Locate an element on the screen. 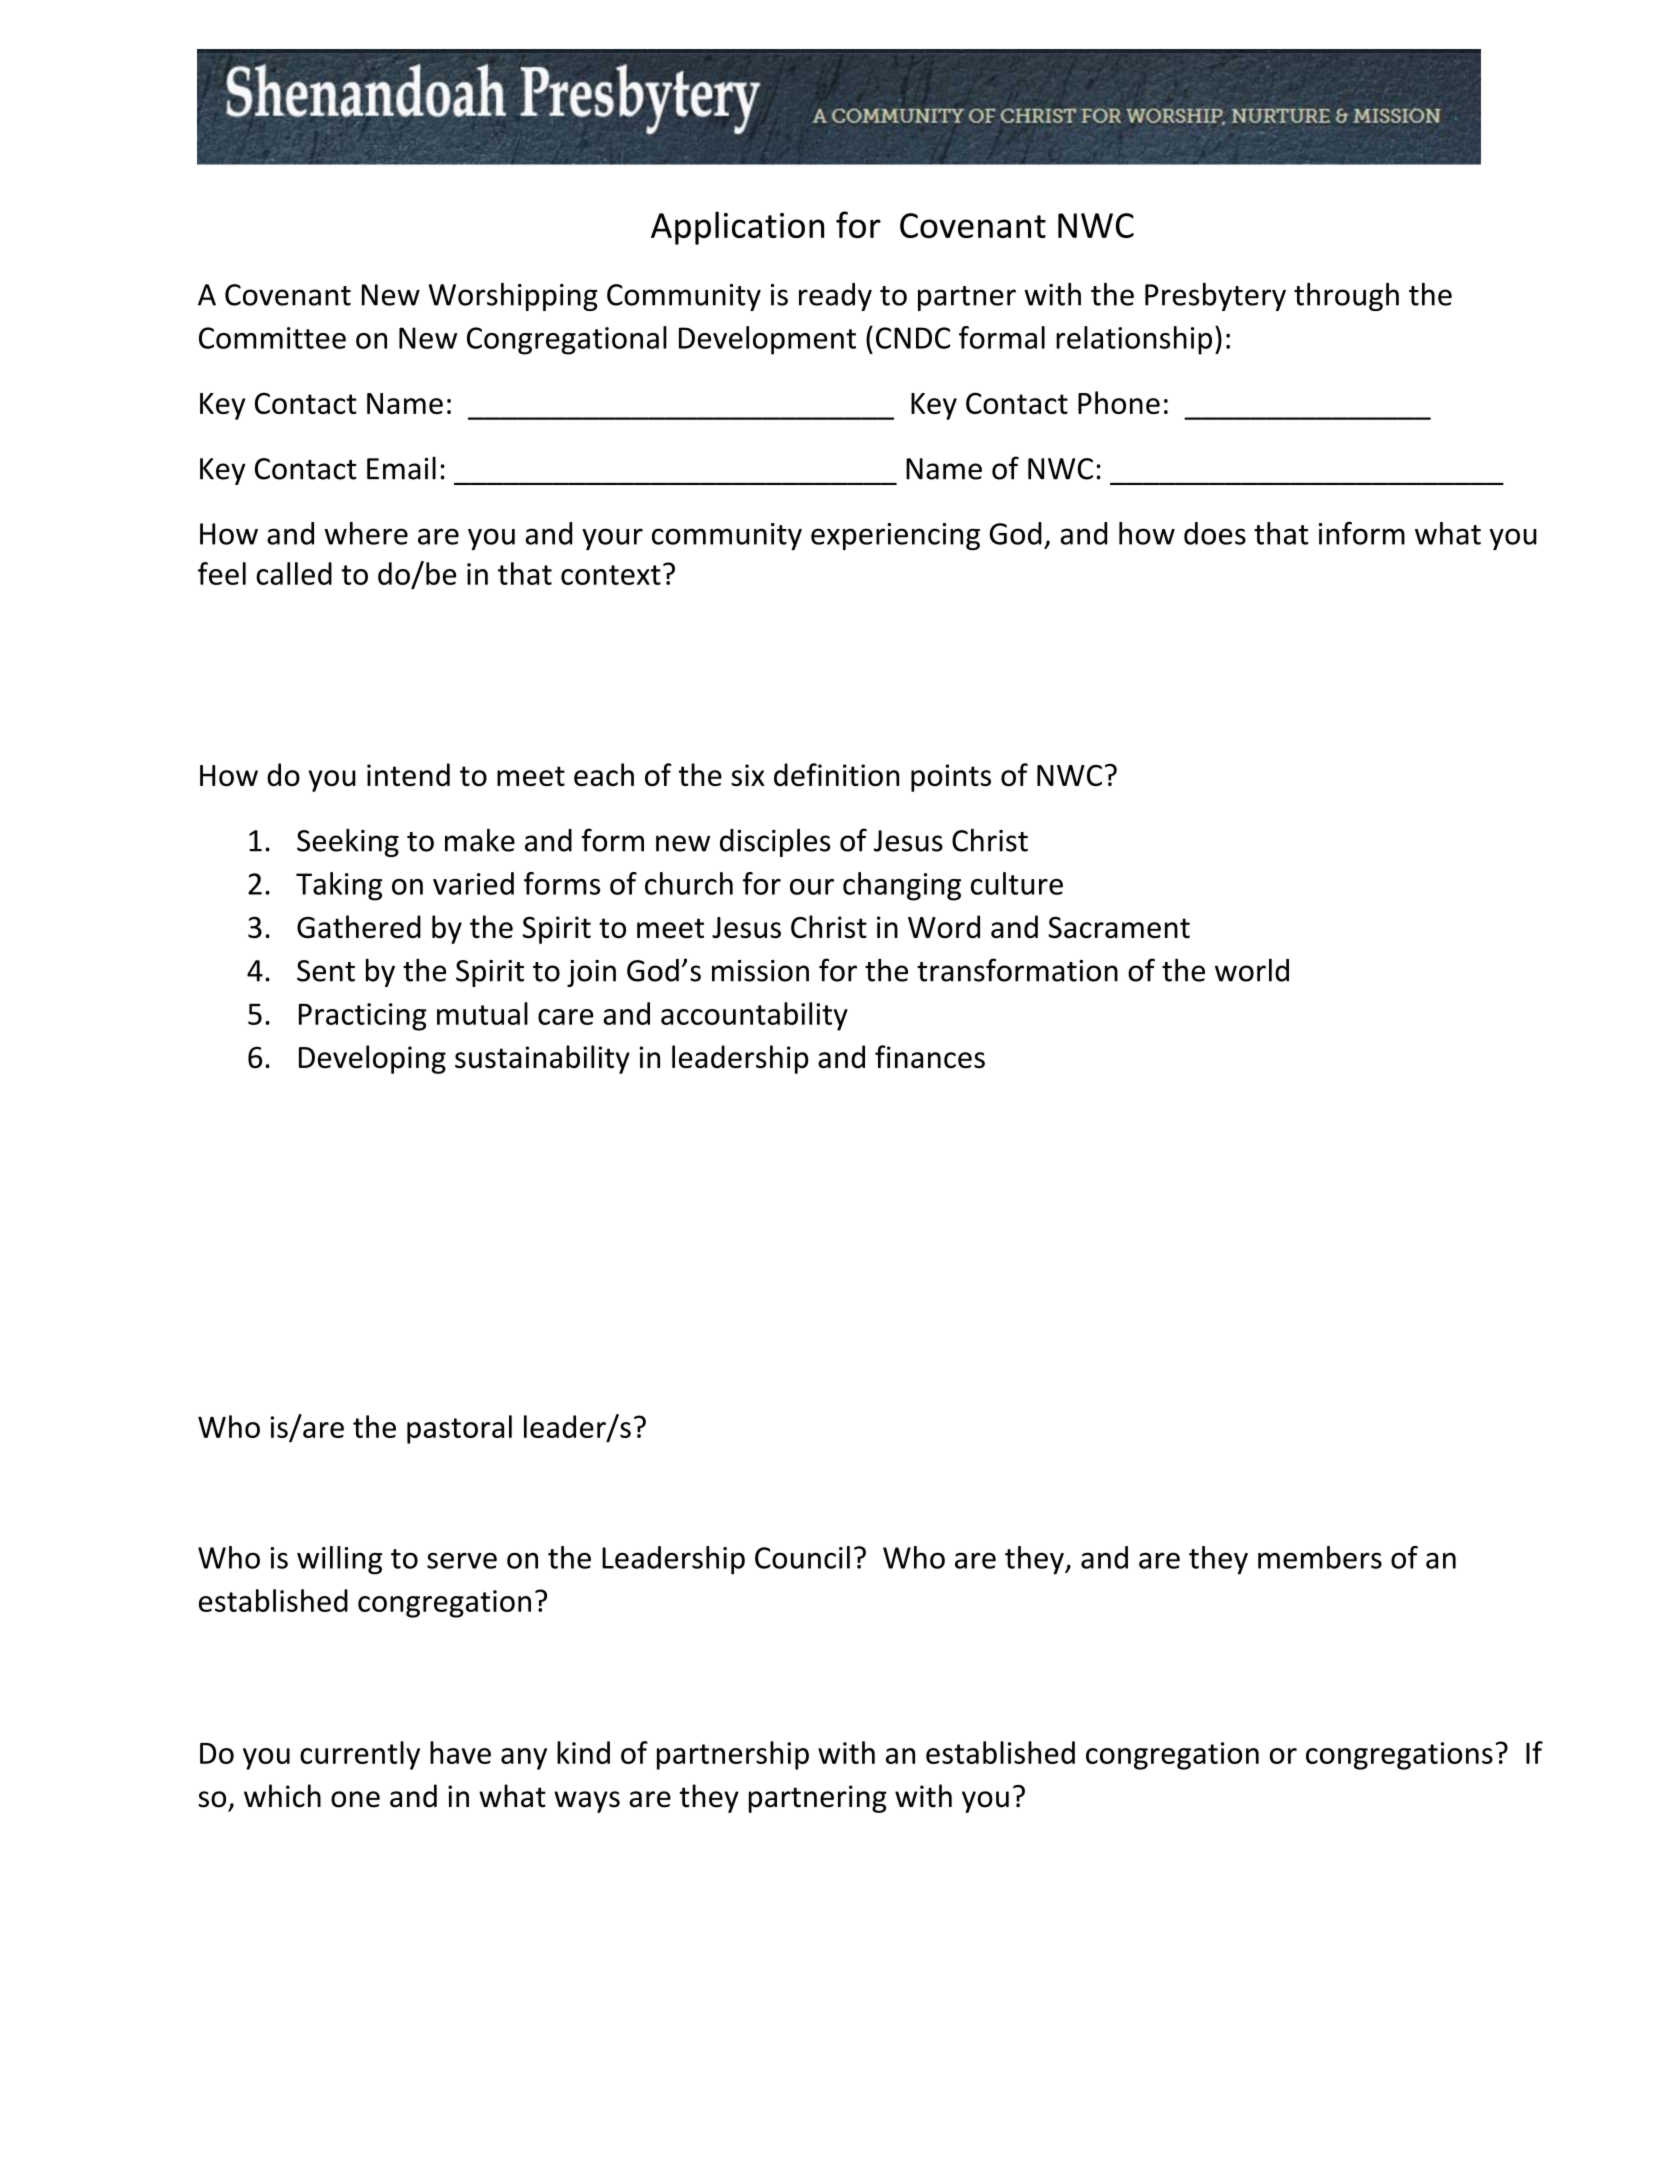 The width and height of the screenshot is (1678, 2172). intend is located at coordinates (408, 774).
